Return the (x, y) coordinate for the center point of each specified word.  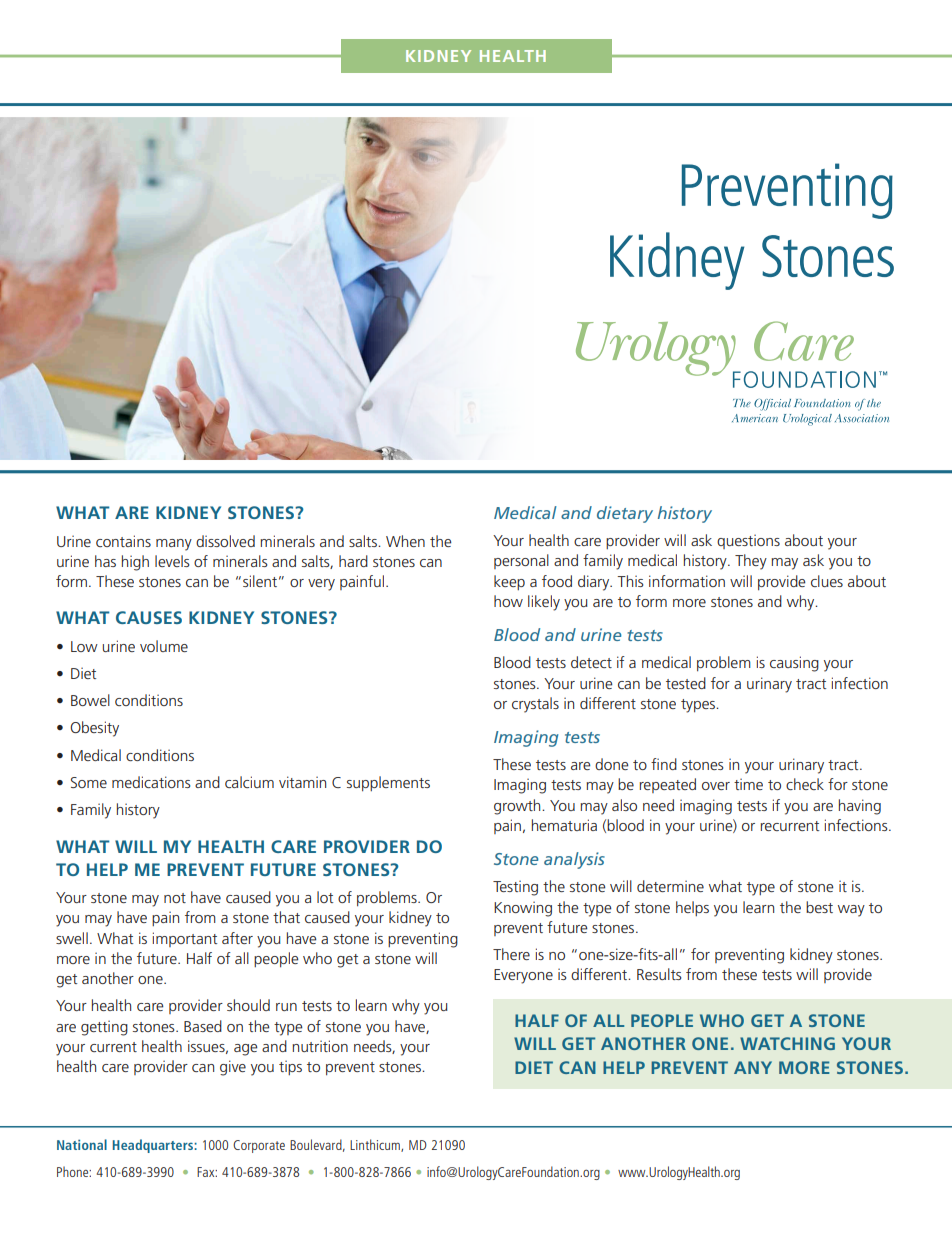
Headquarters (154, 1146)
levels (172, 561)
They (751, 562)
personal (521, 561)
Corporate (259, 1146)
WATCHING (787, 1043)
